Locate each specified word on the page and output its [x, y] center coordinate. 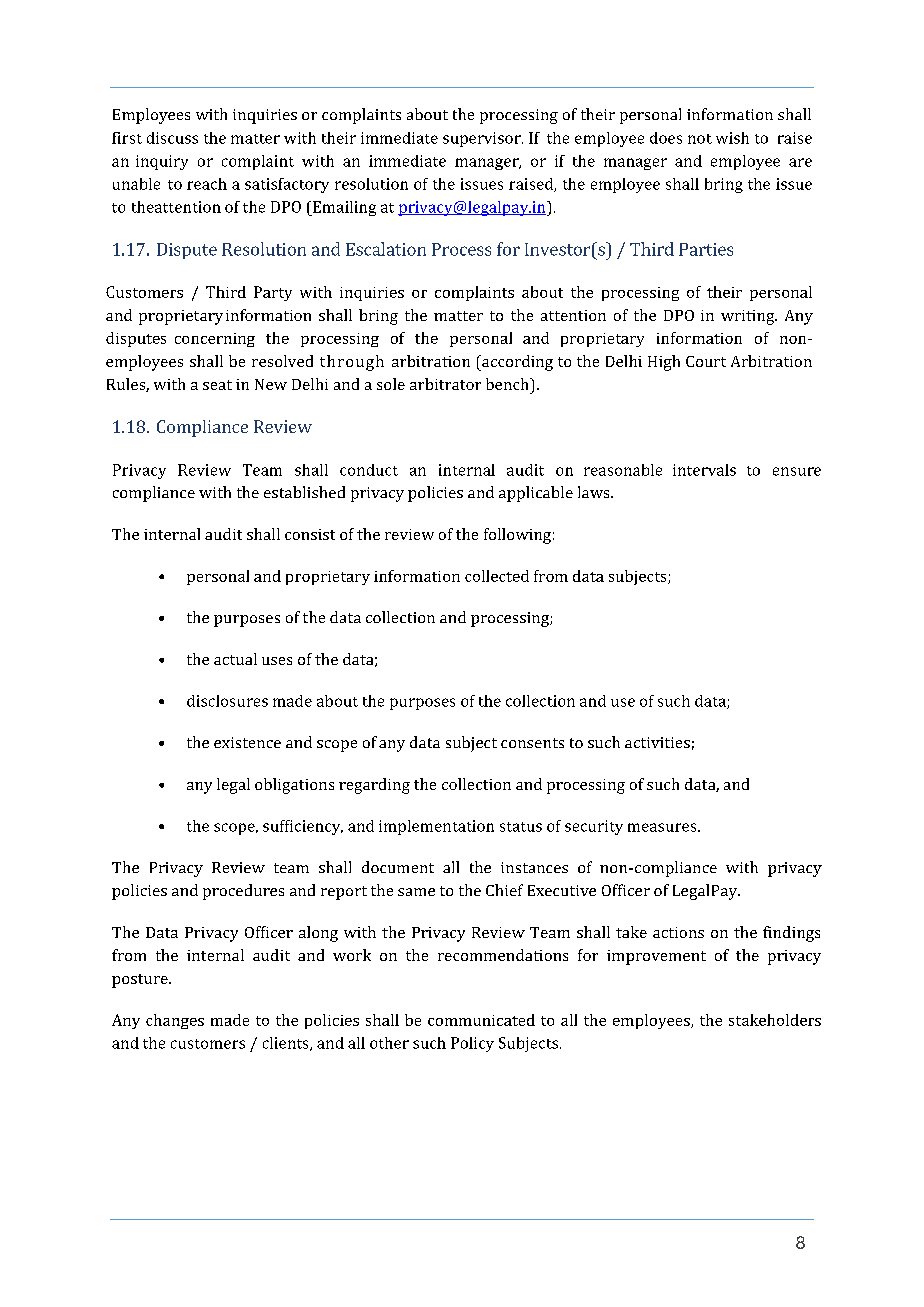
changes [175, 1021]
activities [657, 742]
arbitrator [445, 384]
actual [235, 659]
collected [497, 576]
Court [706, 361]
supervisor [483, 139]
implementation [436, 827]
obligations [294, 786]
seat [217, 385]
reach [207, 184]
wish [732, 138]
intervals [704, 470]
